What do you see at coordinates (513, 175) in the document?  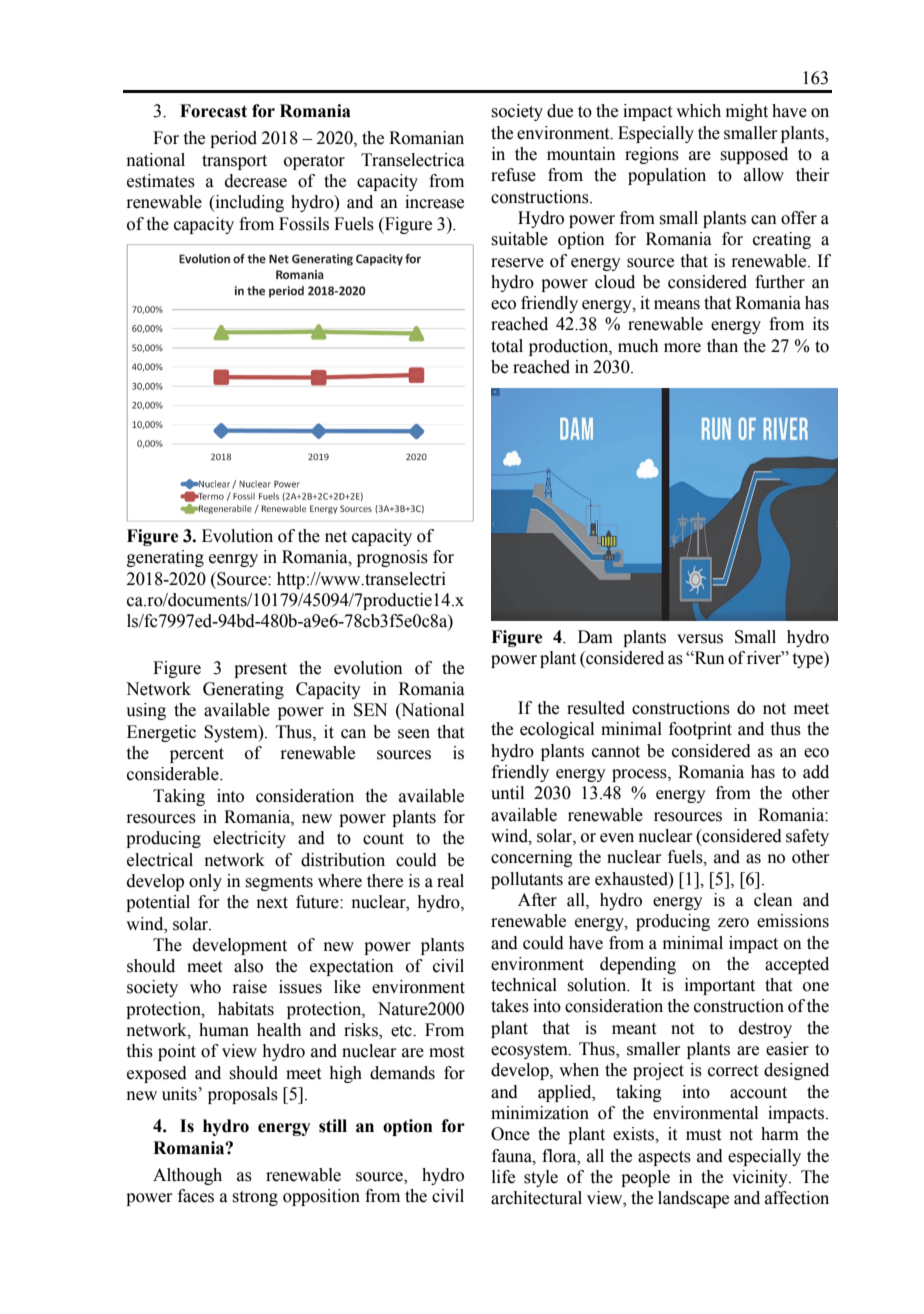 I see `refuse` at bounding box center [513, 175].
